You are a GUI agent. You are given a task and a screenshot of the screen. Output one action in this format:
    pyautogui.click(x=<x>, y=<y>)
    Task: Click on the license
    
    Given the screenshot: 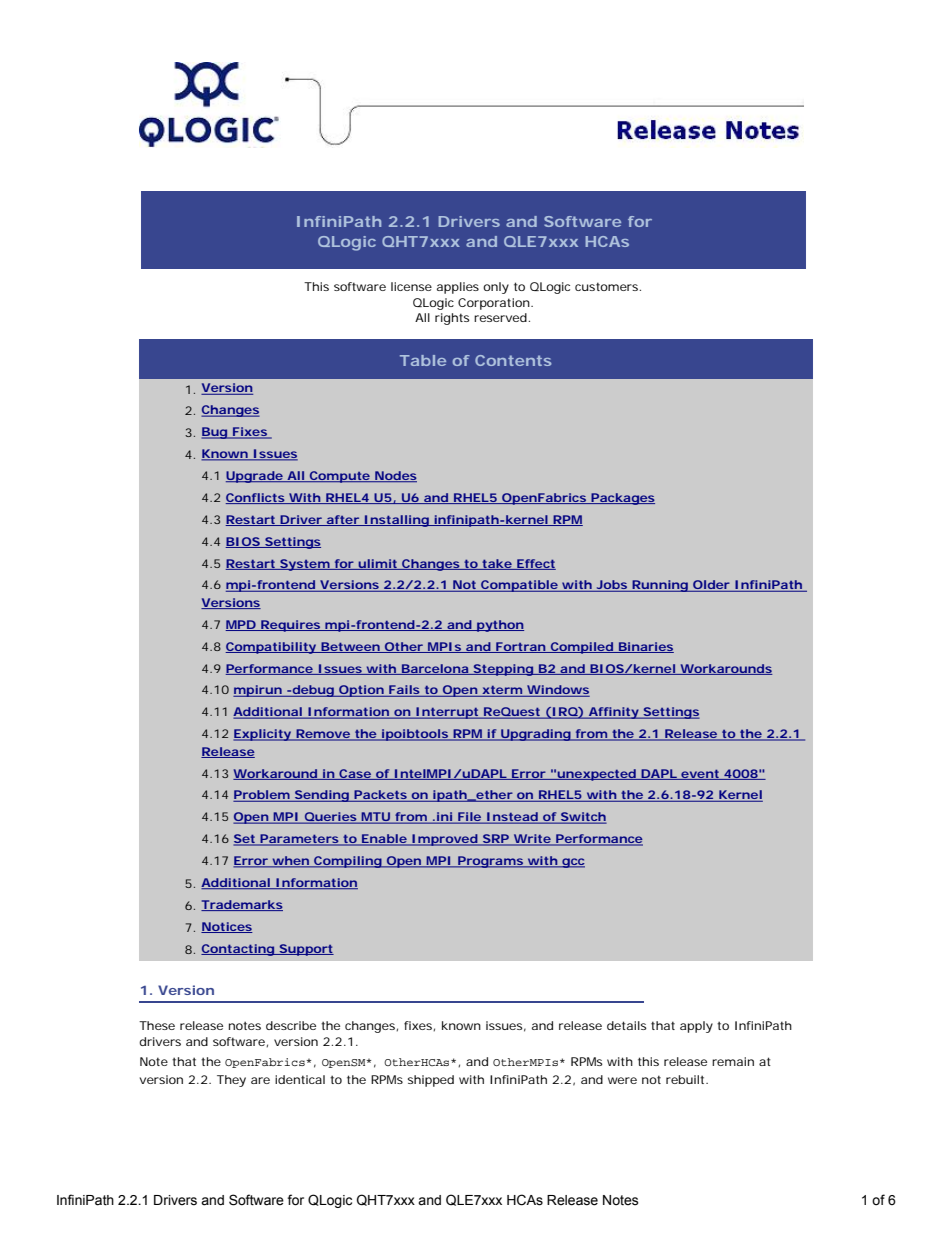 What is the action you would take?
    pyautogui.click(x=411, y=286)
